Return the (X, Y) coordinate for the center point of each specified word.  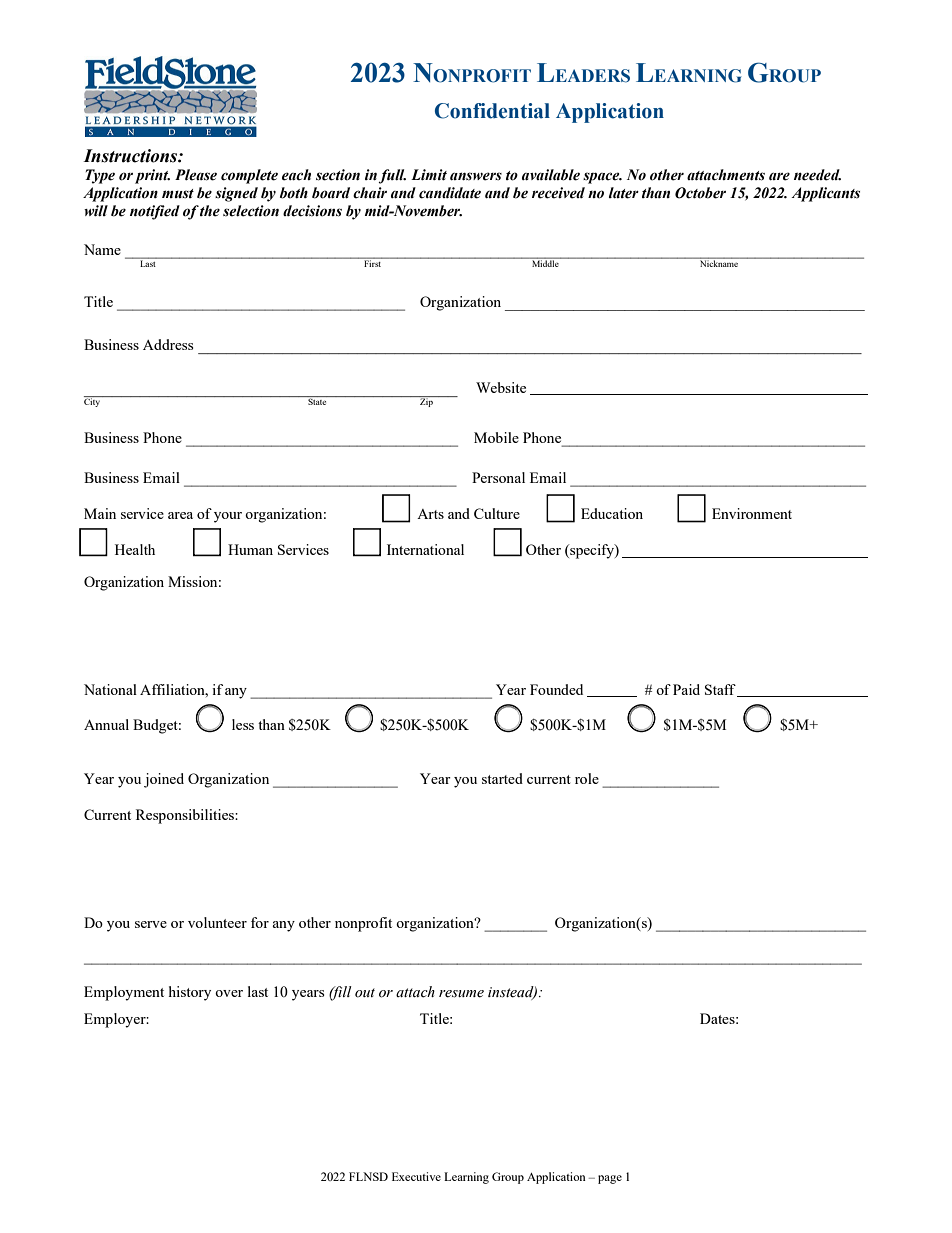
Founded (556, 689)
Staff (721, 690)
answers (476, 176)
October (700, 193)
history (190, 993)
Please (196, 175)
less (243, 724)
